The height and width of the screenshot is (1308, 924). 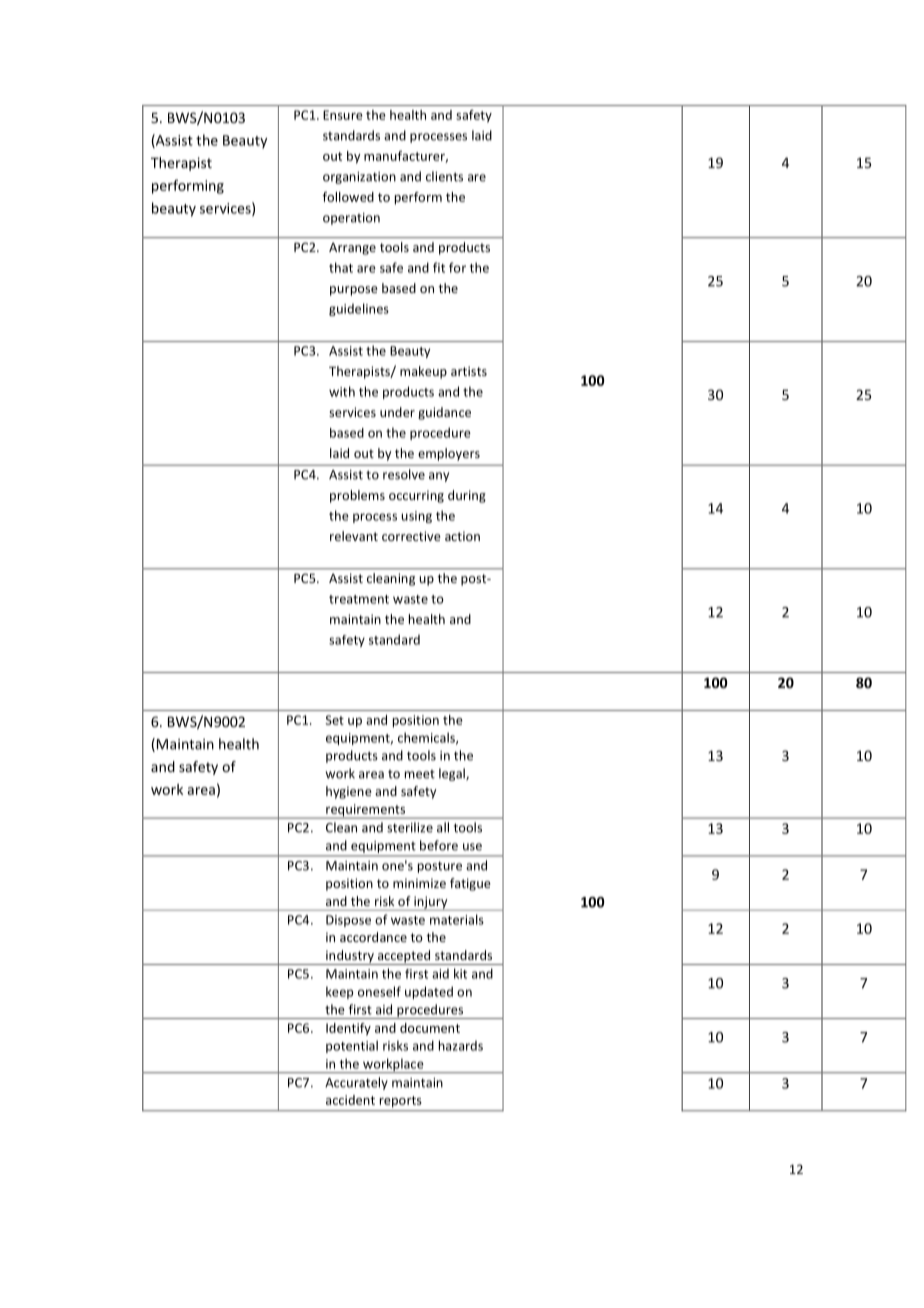 What do you see at coordinates (439, 267) in the screenshot?
I see `fit` at bounding box center [439, 267].
